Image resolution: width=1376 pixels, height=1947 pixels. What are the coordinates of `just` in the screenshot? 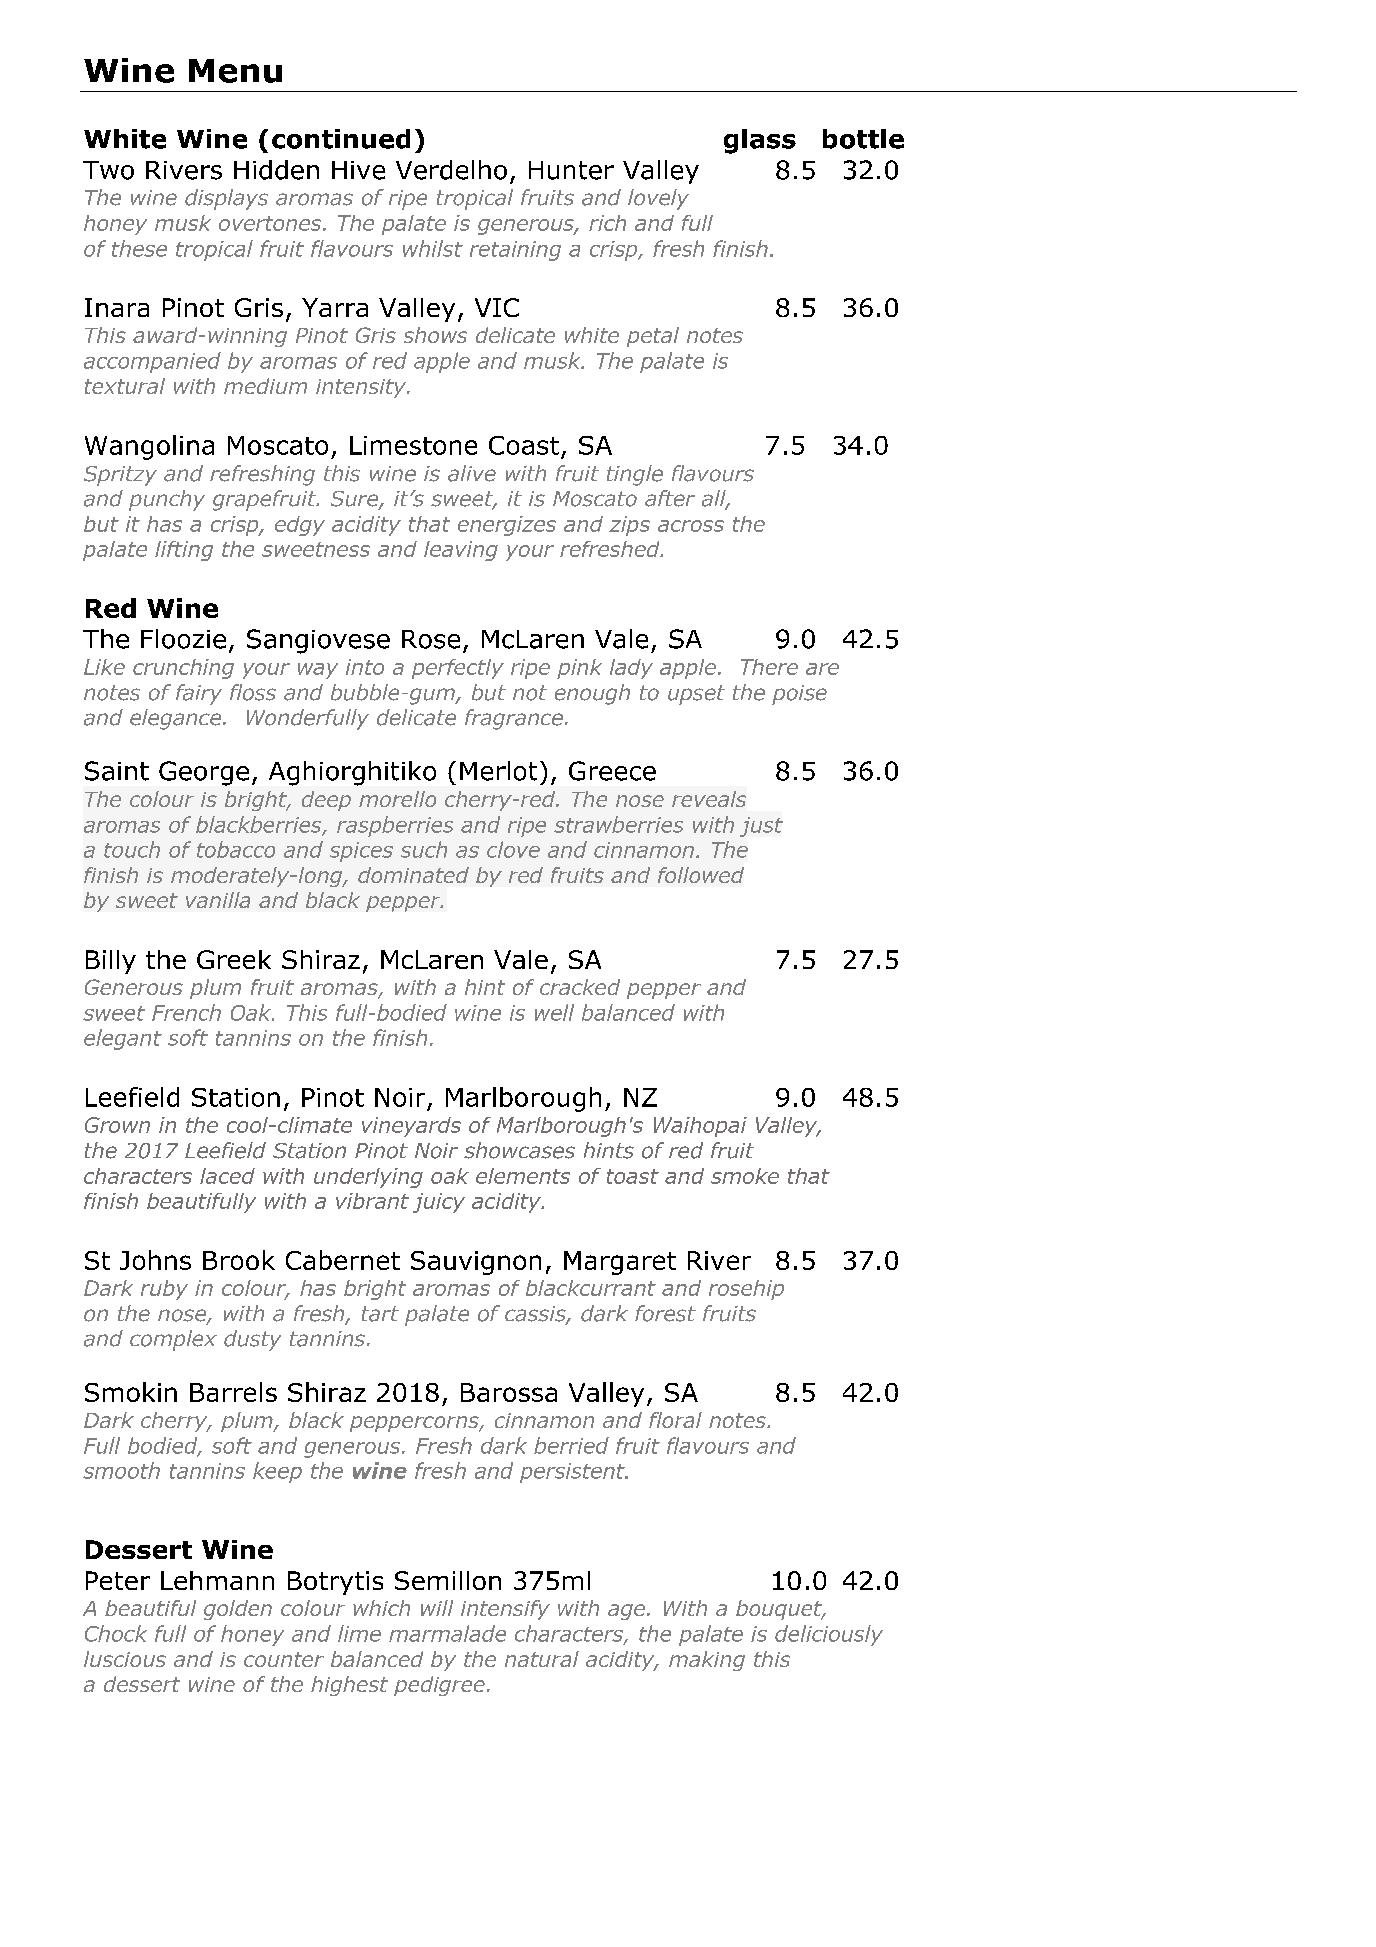 It's located at (761, 827).
